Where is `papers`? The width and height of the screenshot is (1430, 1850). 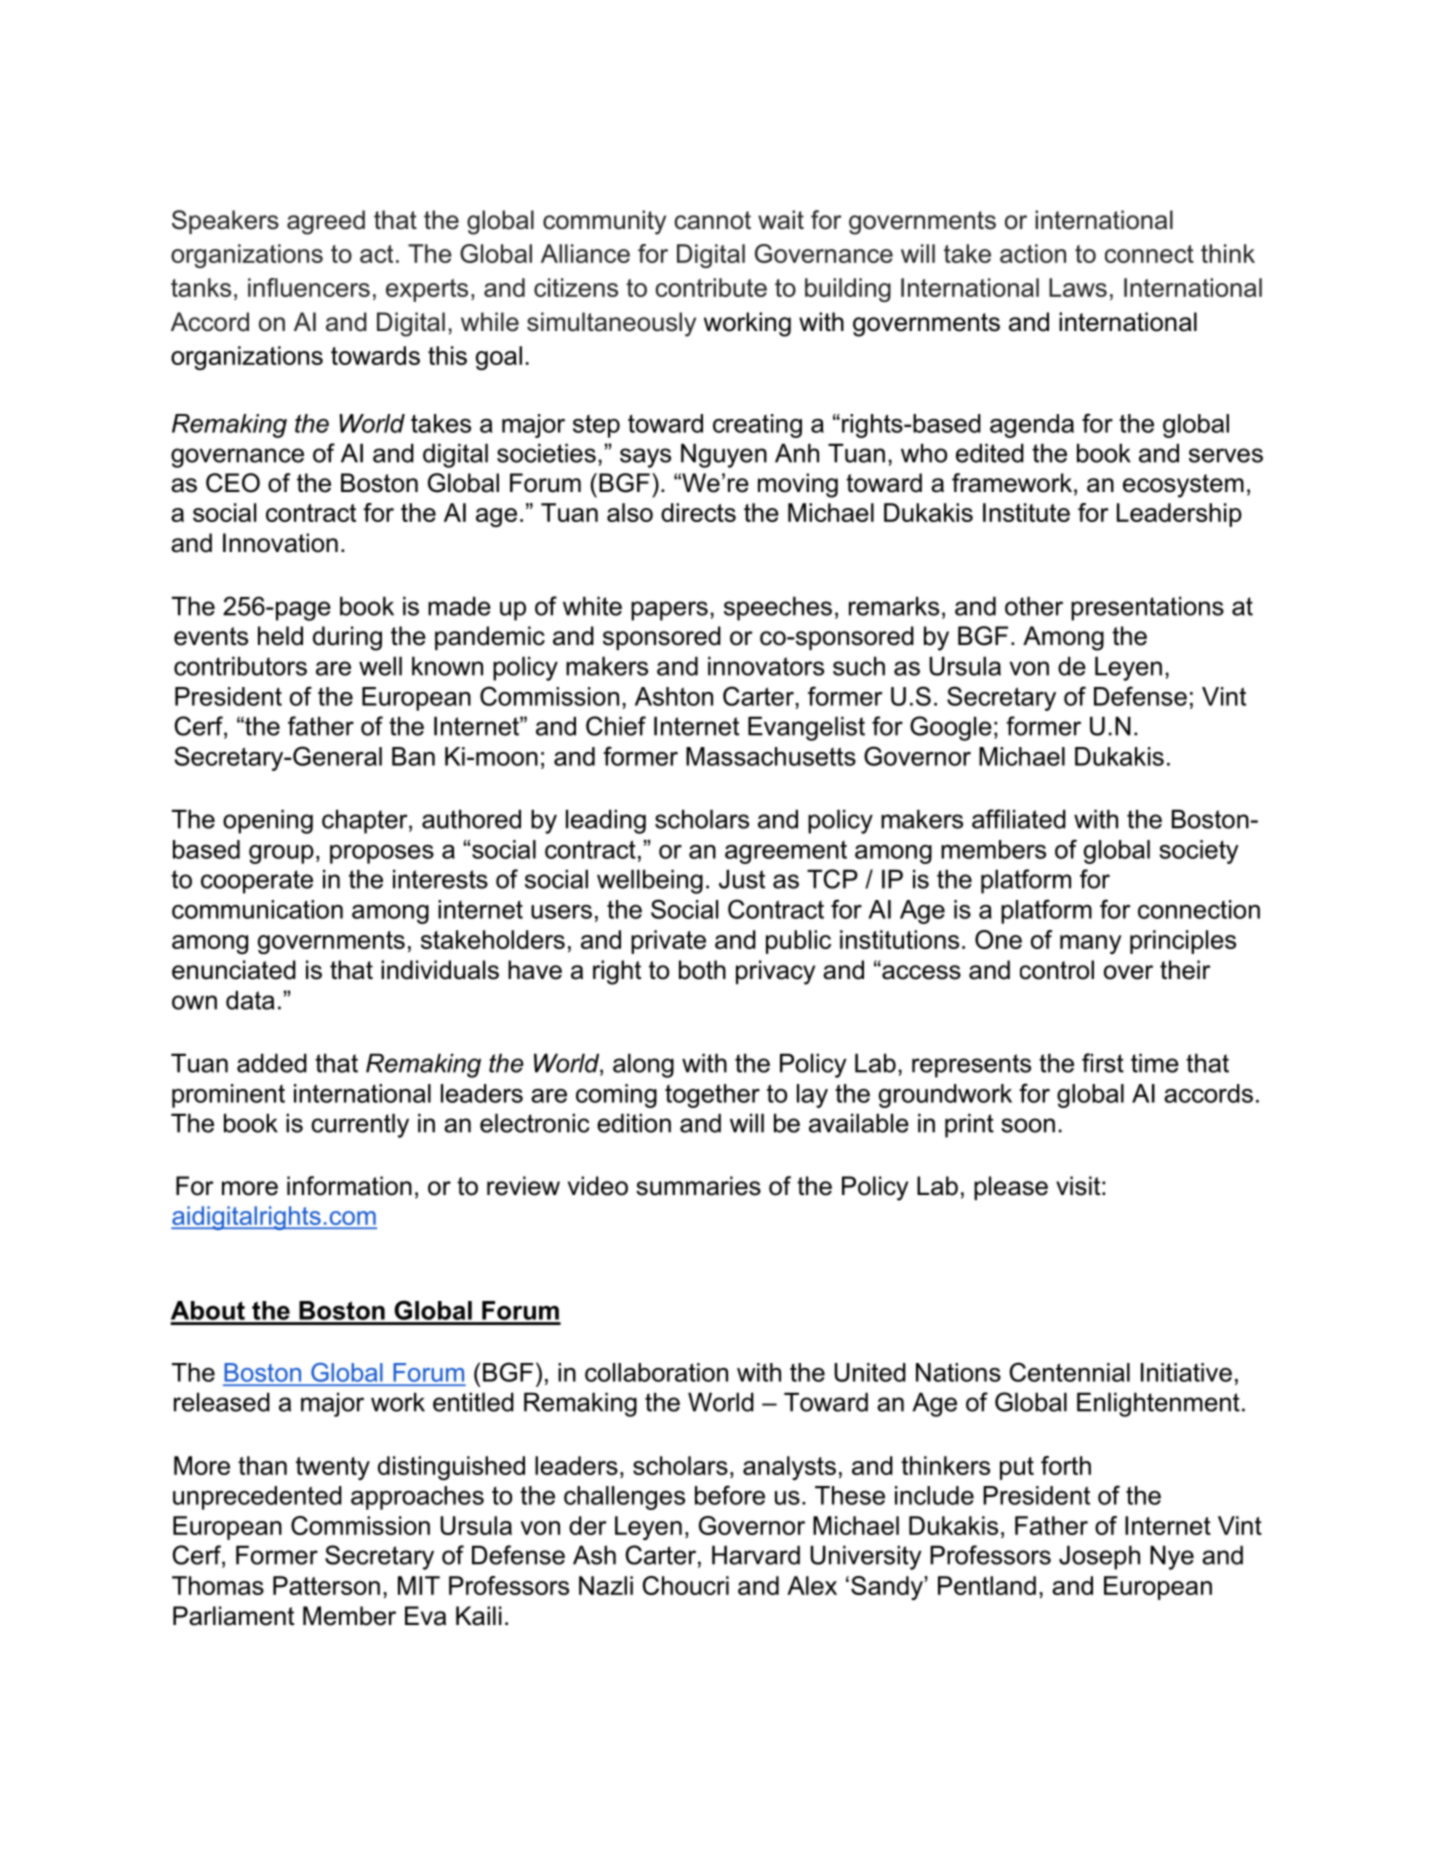 papers is located at coordinates (669, 611).
